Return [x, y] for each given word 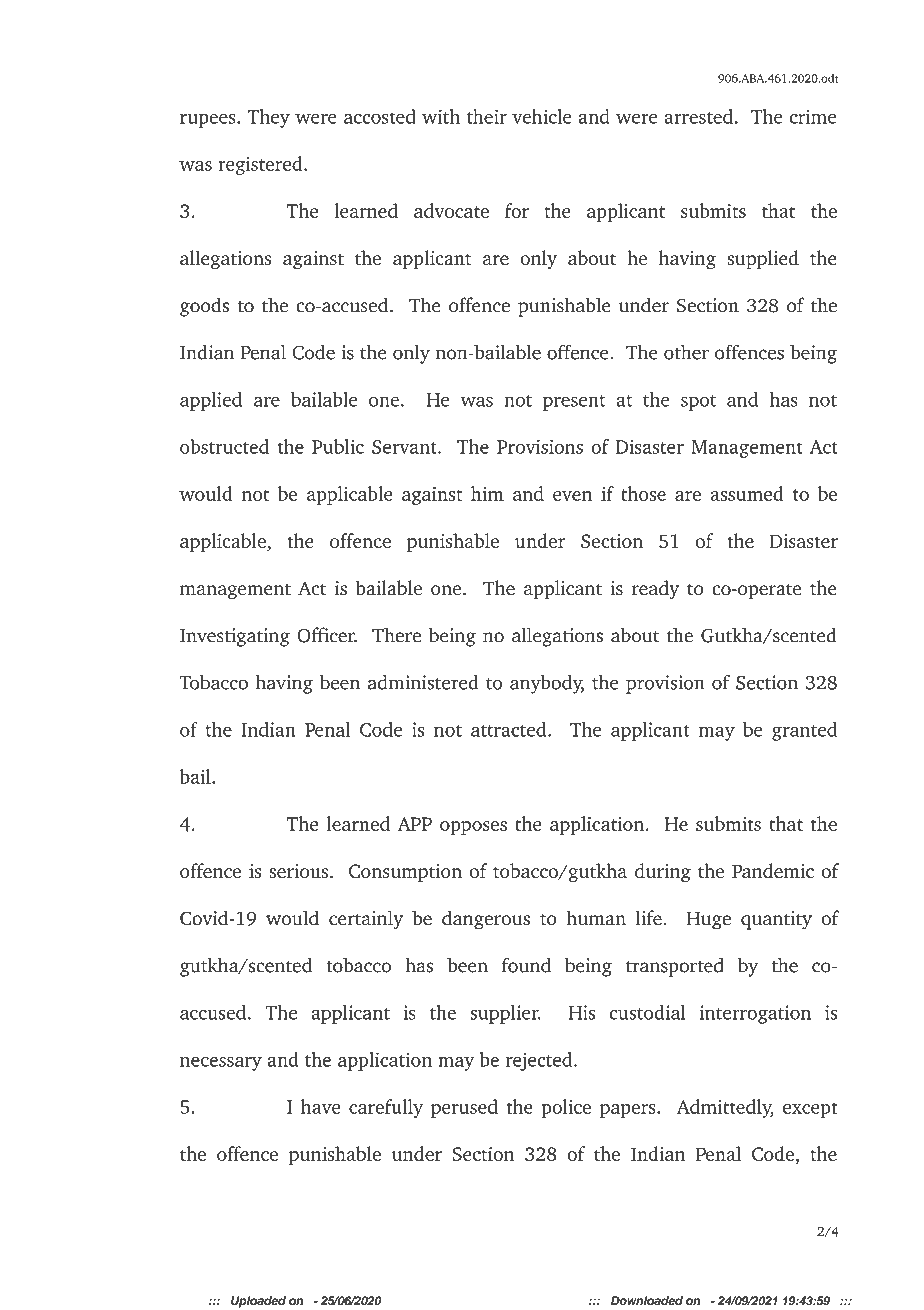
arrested [698, 116]
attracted [510, 729]
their [487, 116]
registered [261, 165]
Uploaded [258, 1302]
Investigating [235, 637]
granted [804, 731]
